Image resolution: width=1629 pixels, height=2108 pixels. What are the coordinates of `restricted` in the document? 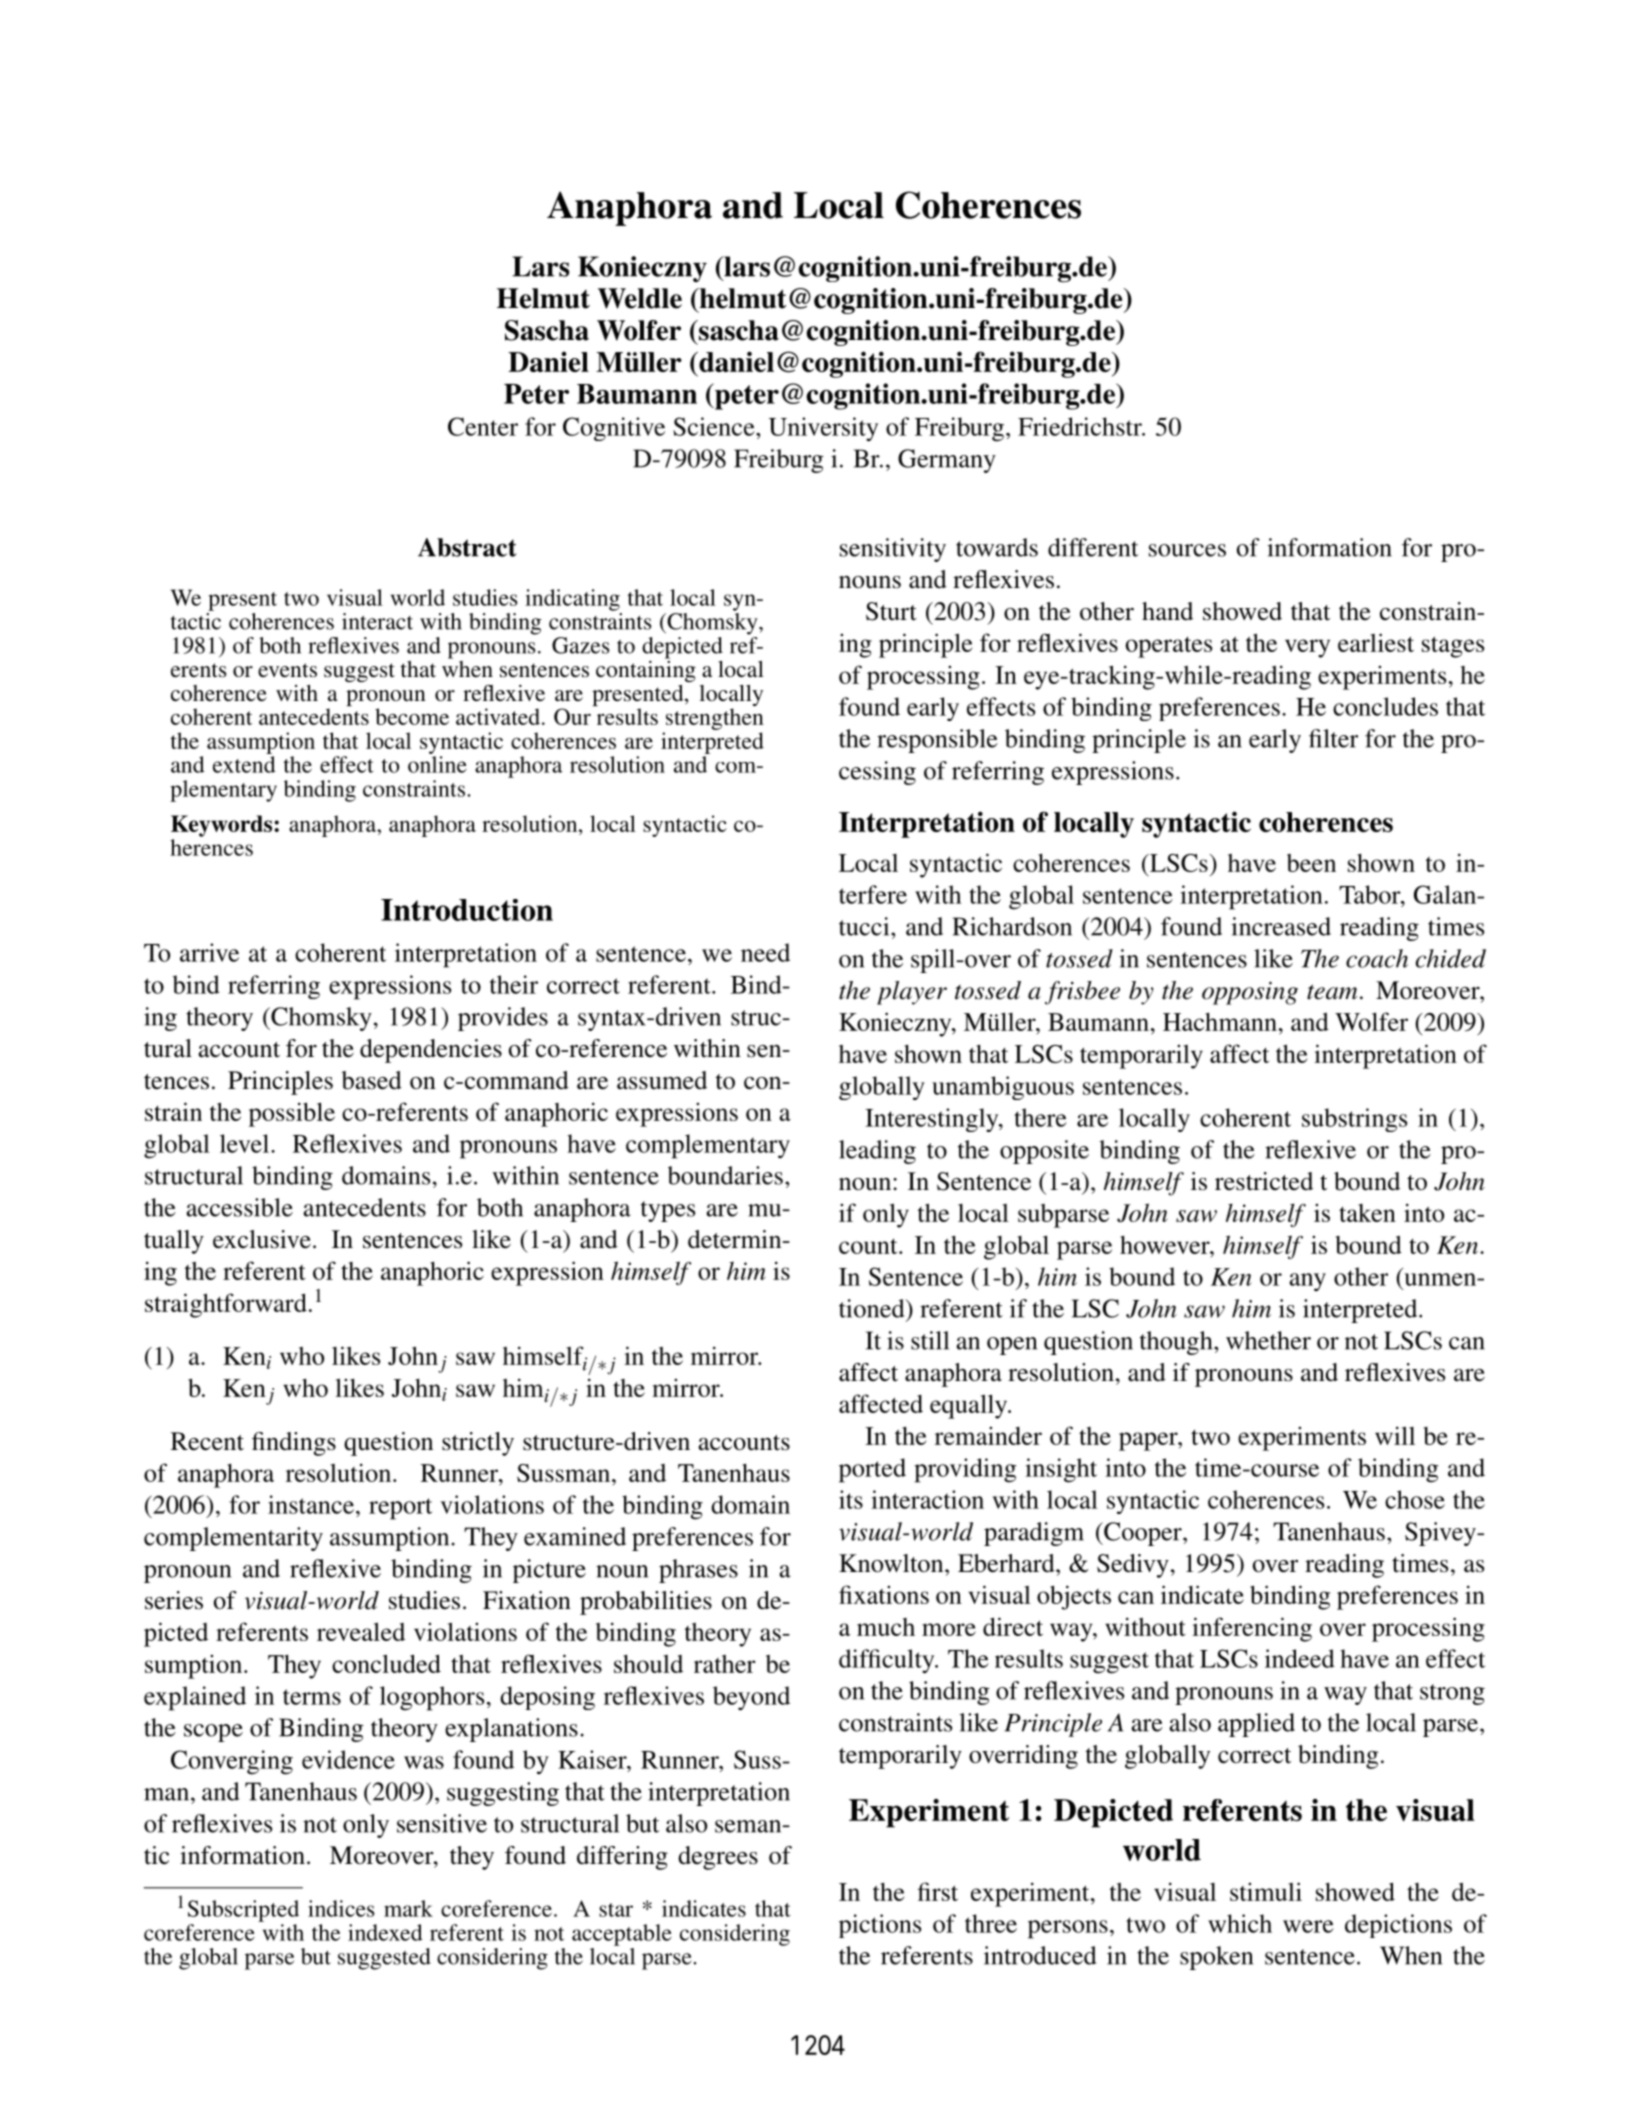 It's located at (1264, 1181).
